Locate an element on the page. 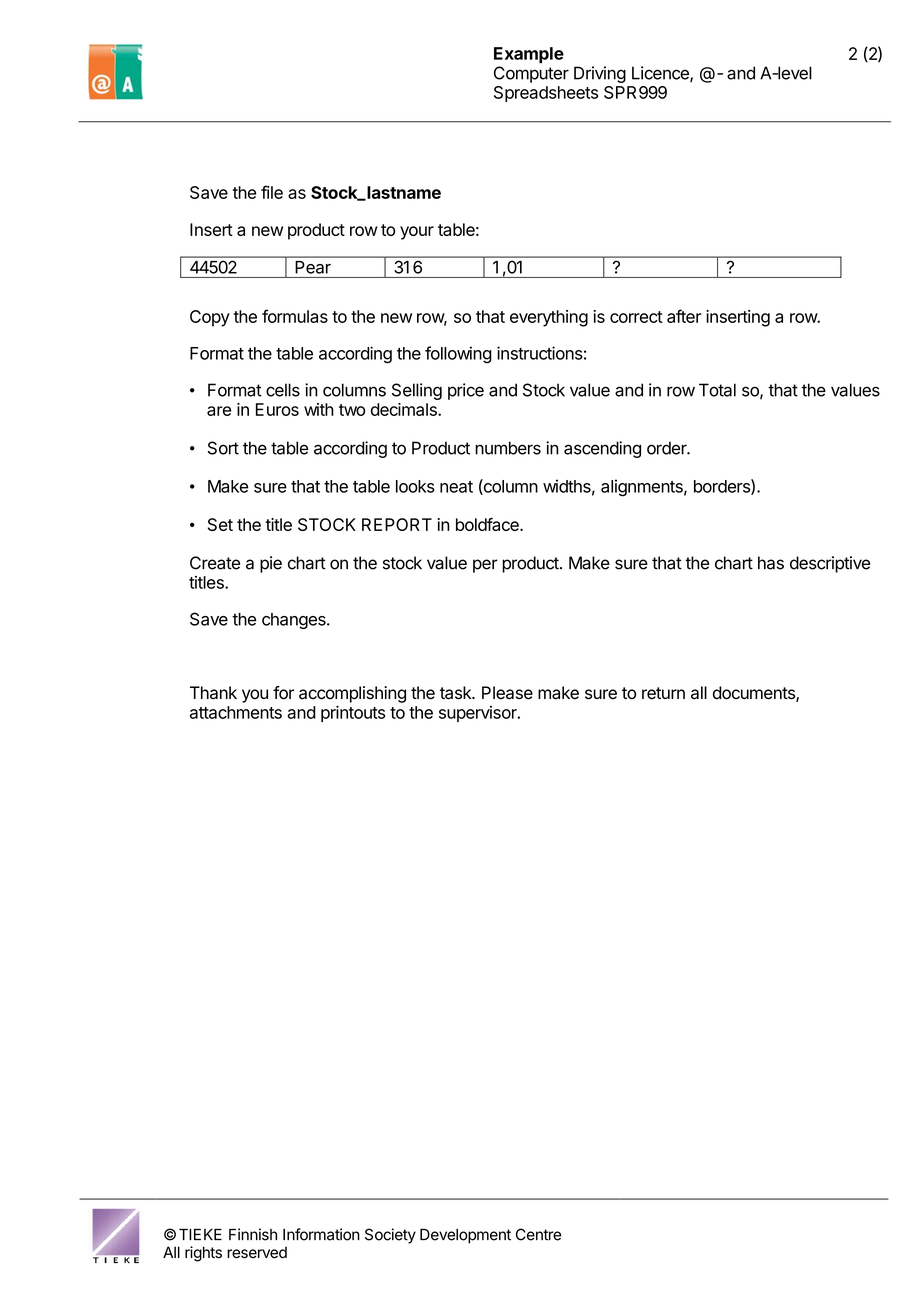  file is located at coordinates (272, 192).
